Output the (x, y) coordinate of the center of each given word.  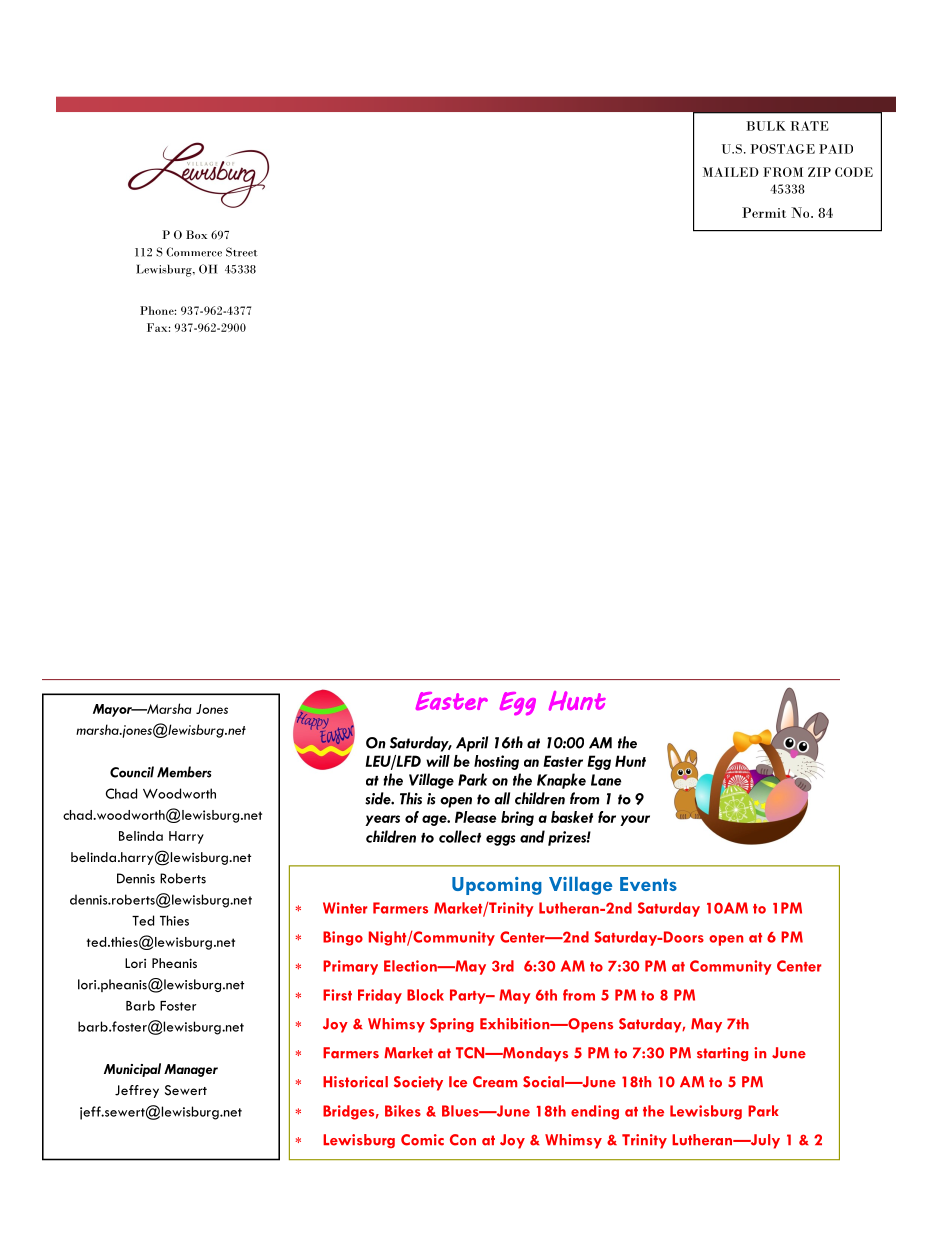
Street (242, 252)
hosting (496, 762)
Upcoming (497, 886)
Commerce (194, 252)
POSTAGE (782, 149)
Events (648, 884)
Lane (606, 780)
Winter (345, 908)
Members (184, 772)
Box (196, 234)
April (472, 744)
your (635, 820)
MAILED (731, 172)
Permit (764, 212)
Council (132, 772)
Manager (191, 1070)
